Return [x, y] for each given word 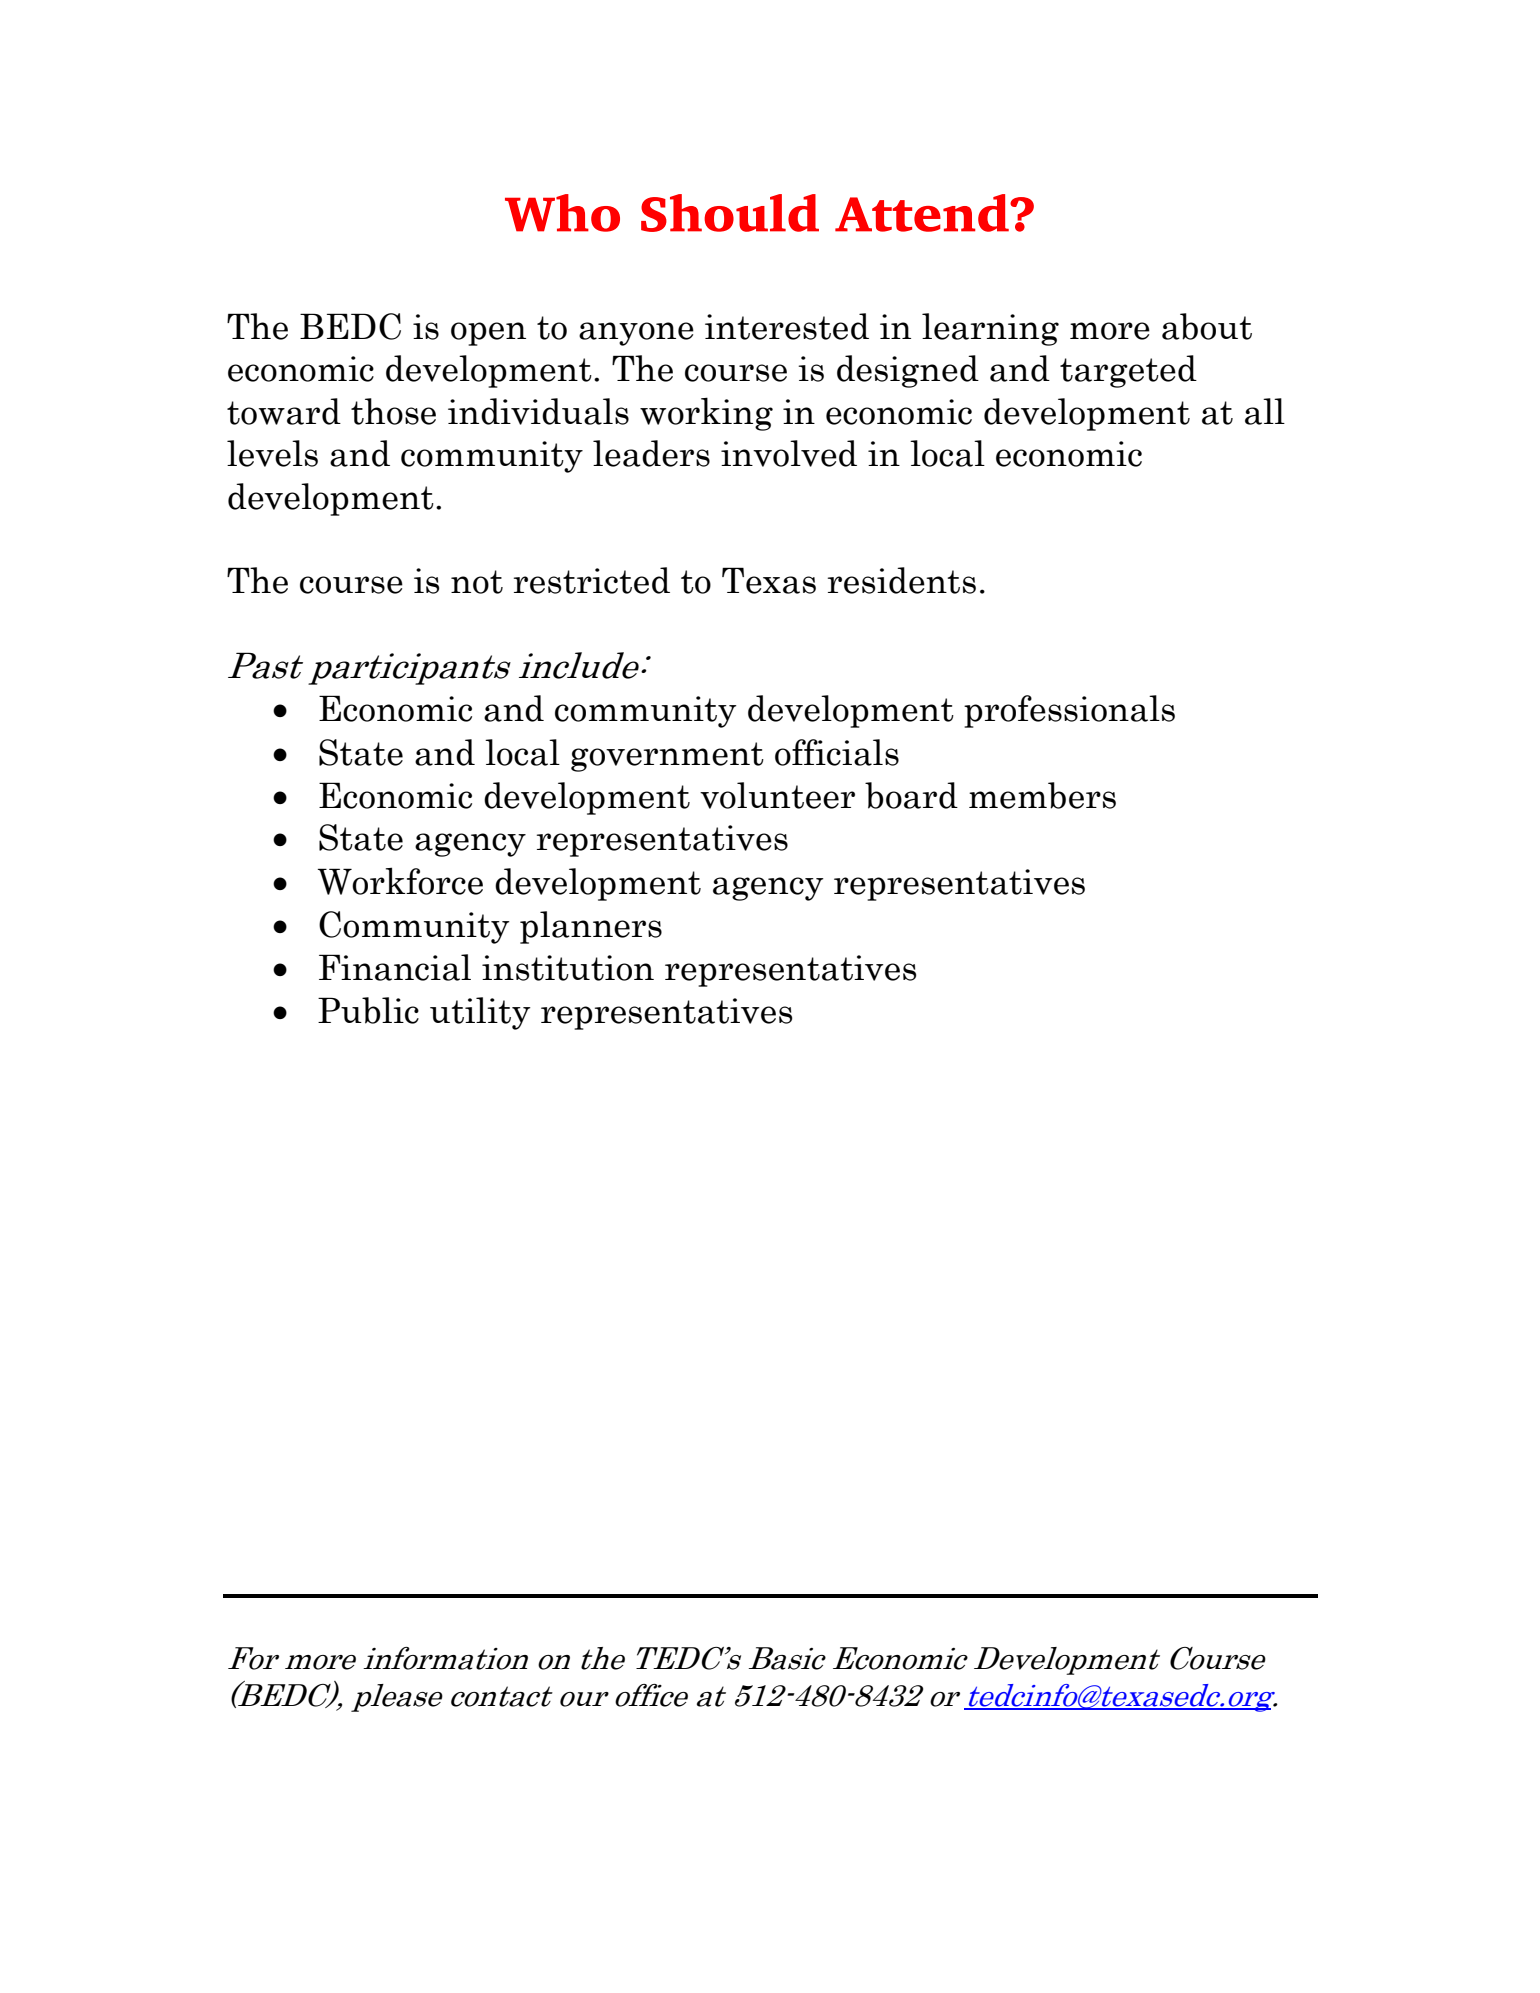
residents [902, 580]
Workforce [400, 881]
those [393, 411]
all [1265, 411]
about [1207, 326]
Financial [395, 967]
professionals [1069, 711]
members [1042, 795]
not [477, 582]
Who [562, 213]
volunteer [777, 795]
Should [730, 213]
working [706, 414]
